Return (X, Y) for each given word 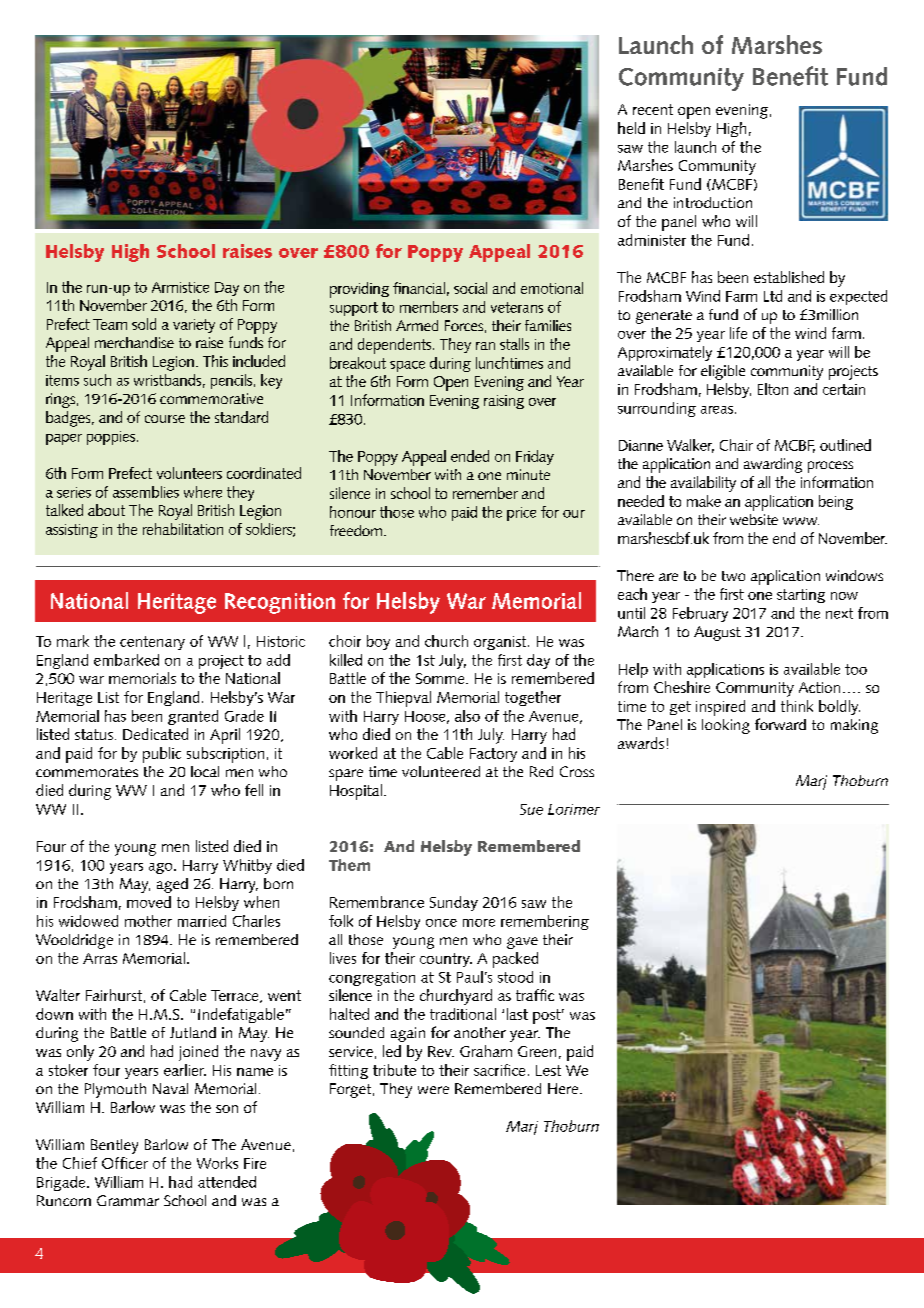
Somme (441, 678)
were (433, 1090)
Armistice (180, 287)
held (631, 128)
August (717, 633)
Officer (125, 1163)
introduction (713, 202)
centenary (152, 643)
